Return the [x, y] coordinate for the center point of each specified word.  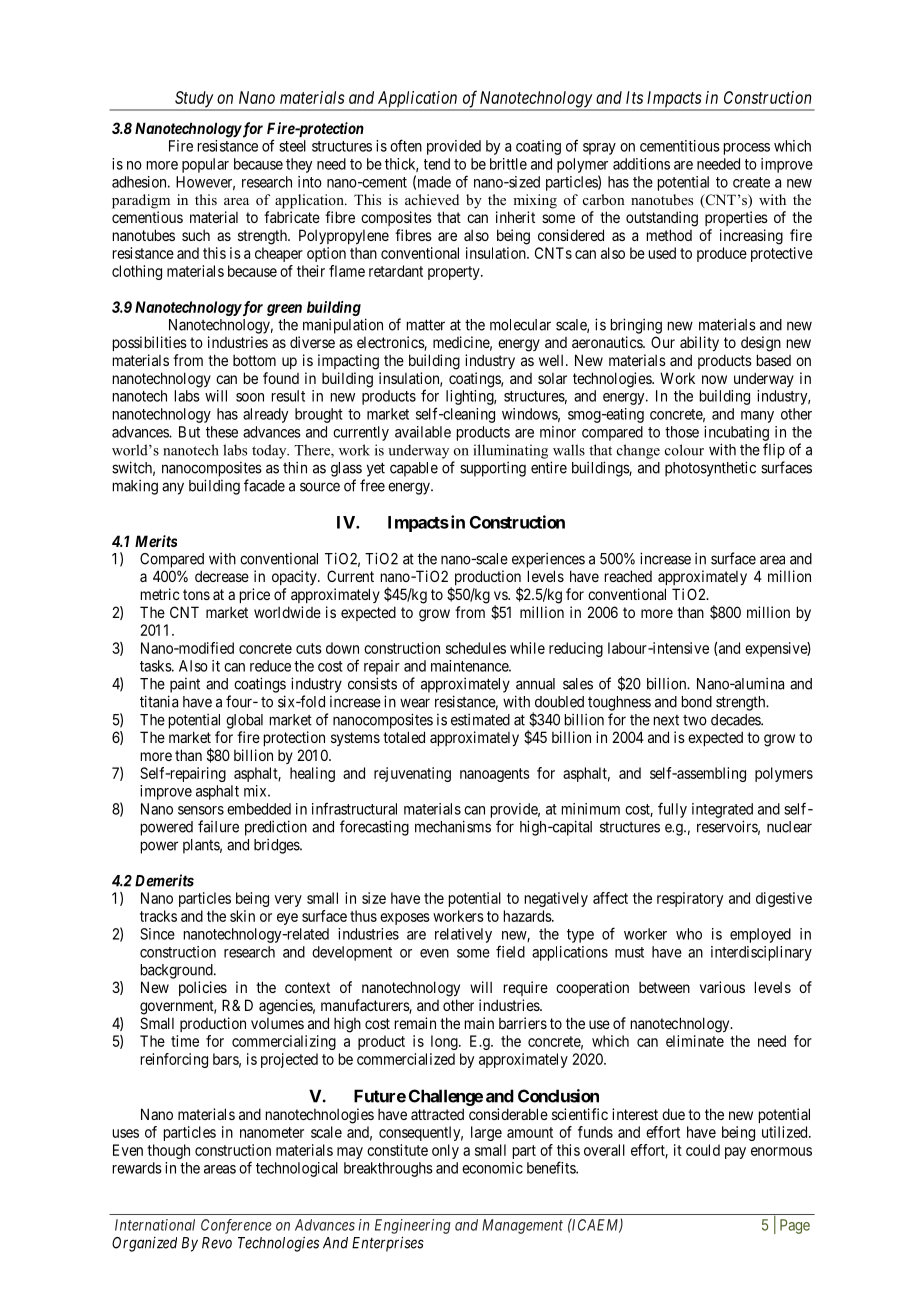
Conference [236, 1226]
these [222, 432]
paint [185, 685]
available [423, 432]
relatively [463, 935]
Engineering [413, 1226]
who [689, 934]
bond [697, 702]
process [747, 149]
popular [205, 165]
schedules [476, 648]
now [714, 379]
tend [437, 164]
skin [242, 916]
